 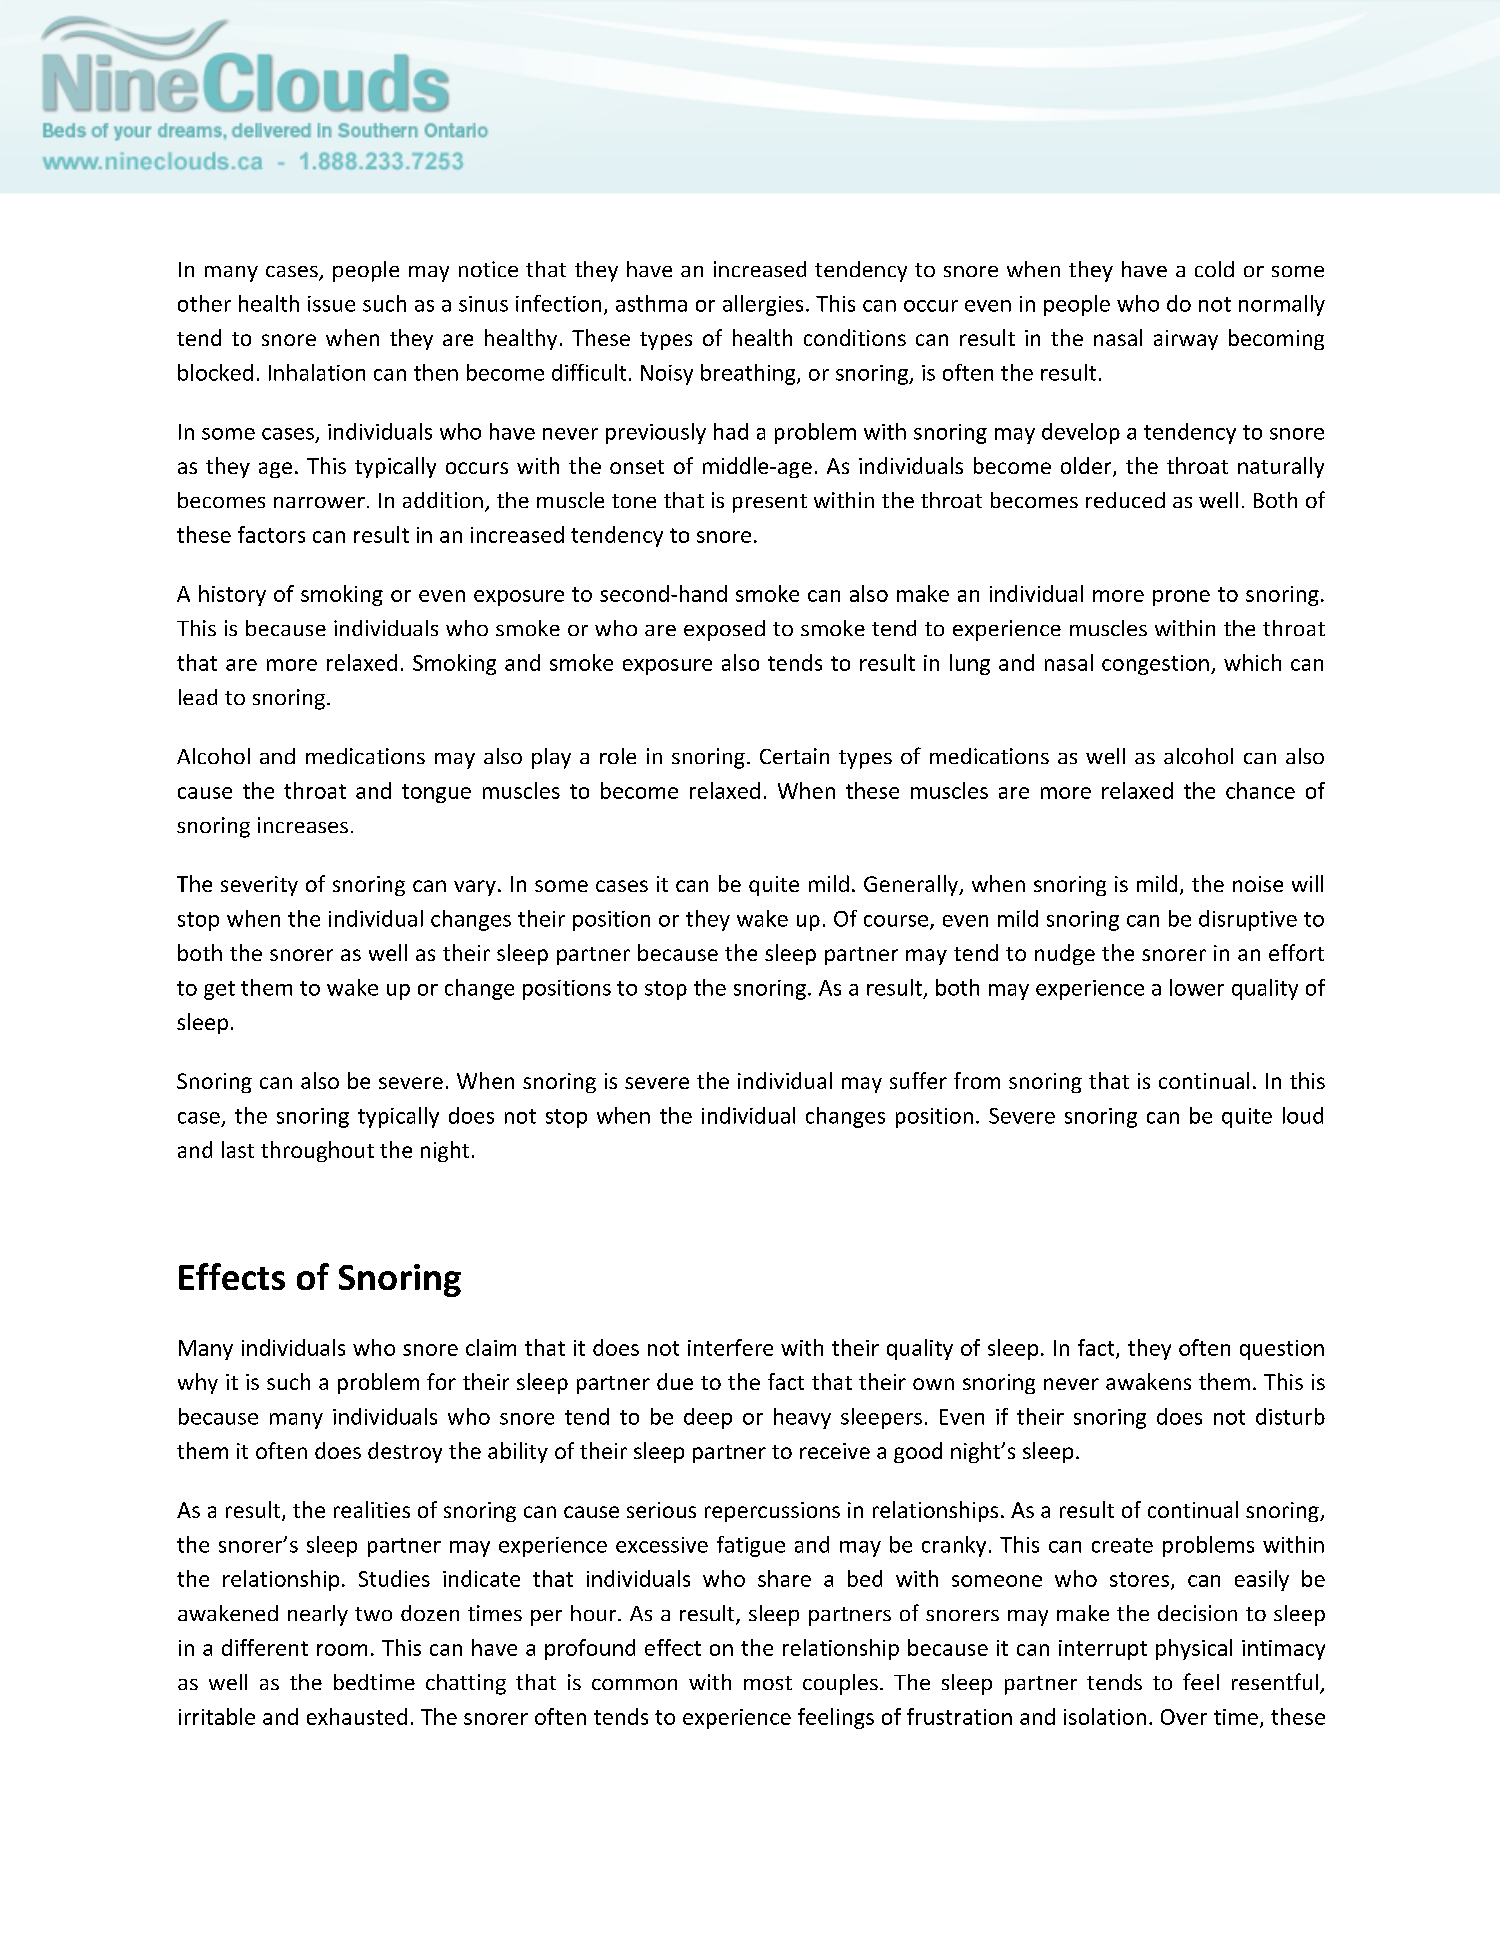 What do you see at coordinates (1197, 987) in the document?
I see `lower` at bounding box center [1197, 987].
